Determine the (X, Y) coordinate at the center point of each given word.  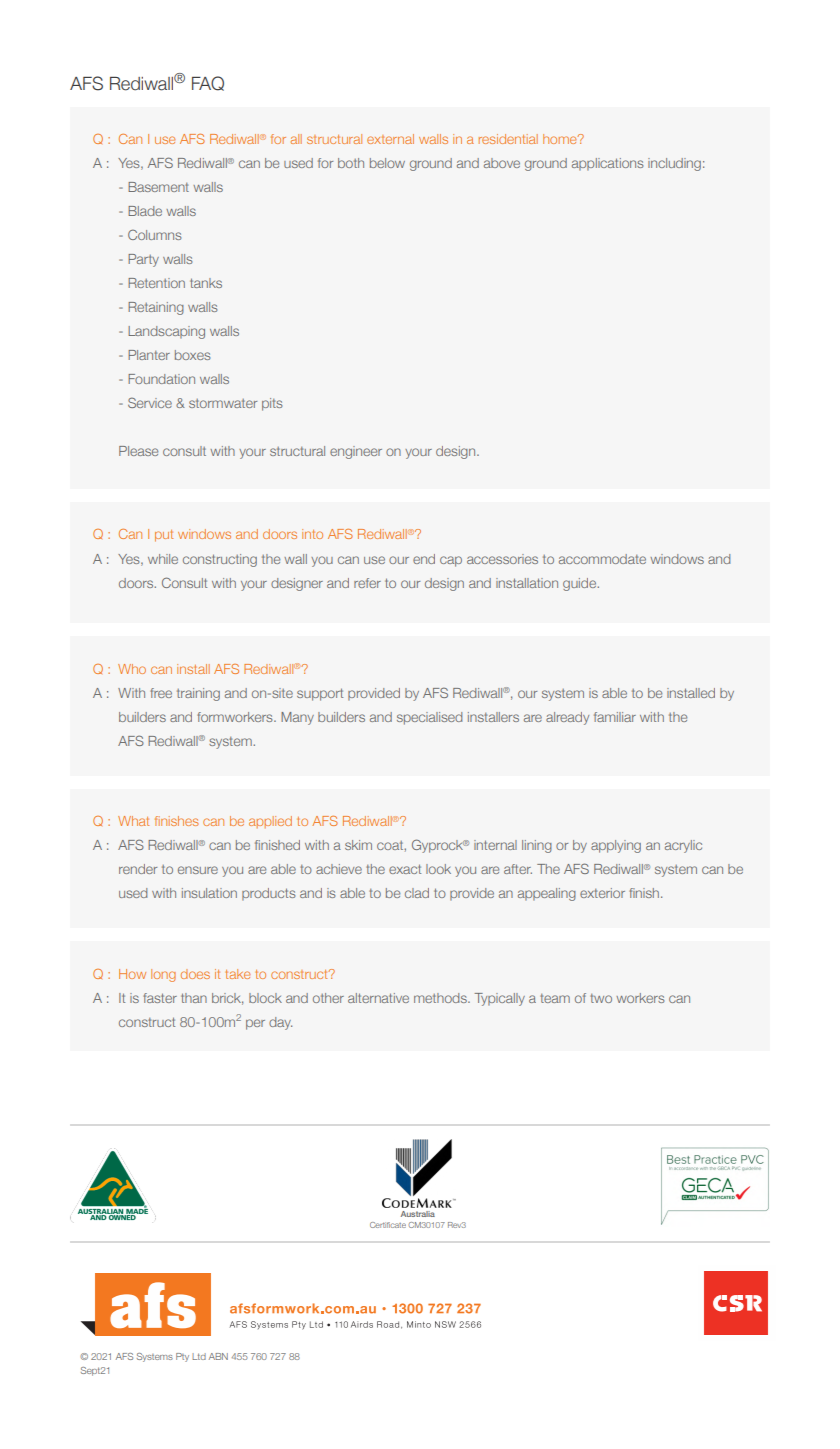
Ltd (199, 1356)
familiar (615, 717)
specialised (429, 718)
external (390, 139)
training (198, 694)
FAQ (208, 83)
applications (607, 164)
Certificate (388, 1225)
